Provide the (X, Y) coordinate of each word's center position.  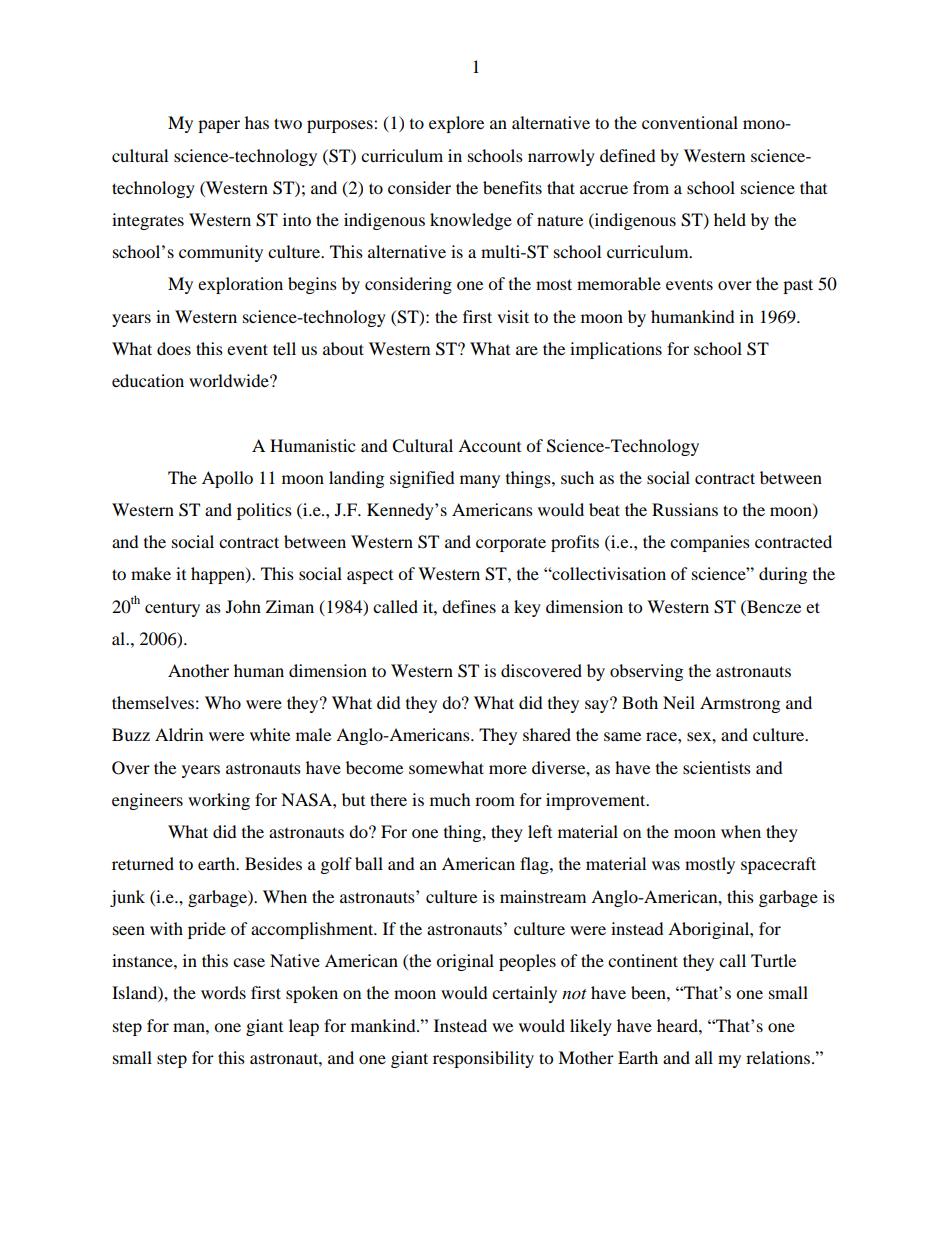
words (223, 992)
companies (710, 543)
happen (219, 575)
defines (469, 606)
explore (456, 124)
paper (219, 126)
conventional (690, 122)
